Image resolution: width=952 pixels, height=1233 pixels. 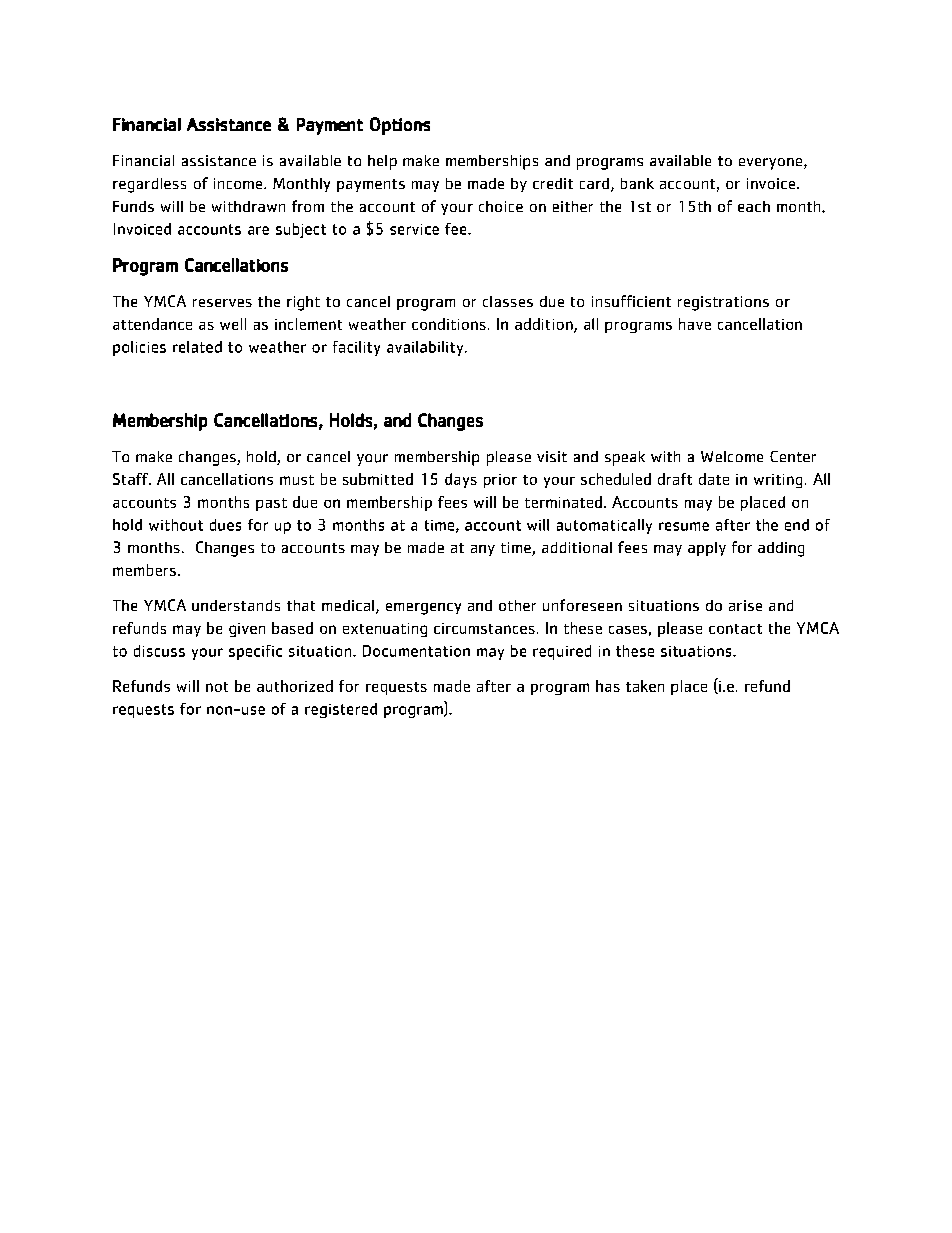 I want to click on apply, so click(x=707, y=549).
